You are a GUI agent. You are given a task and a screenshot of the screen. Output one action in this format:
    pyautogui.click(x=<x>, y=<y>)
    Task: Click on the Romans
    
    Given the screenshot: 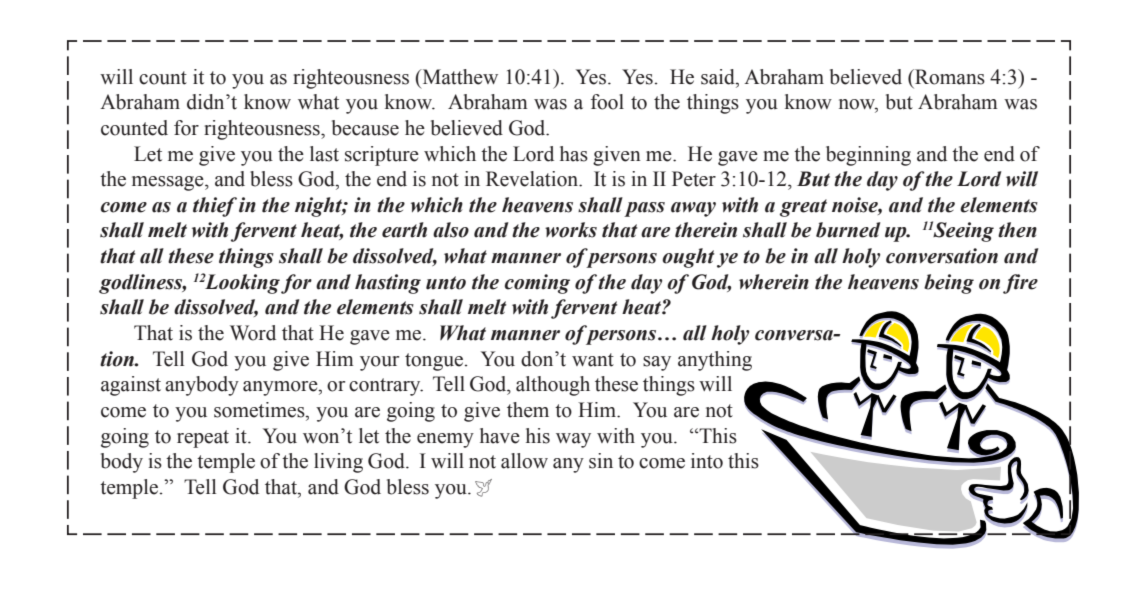 What is the action you would take?
    pyautogui.click(x=949, y=77)
